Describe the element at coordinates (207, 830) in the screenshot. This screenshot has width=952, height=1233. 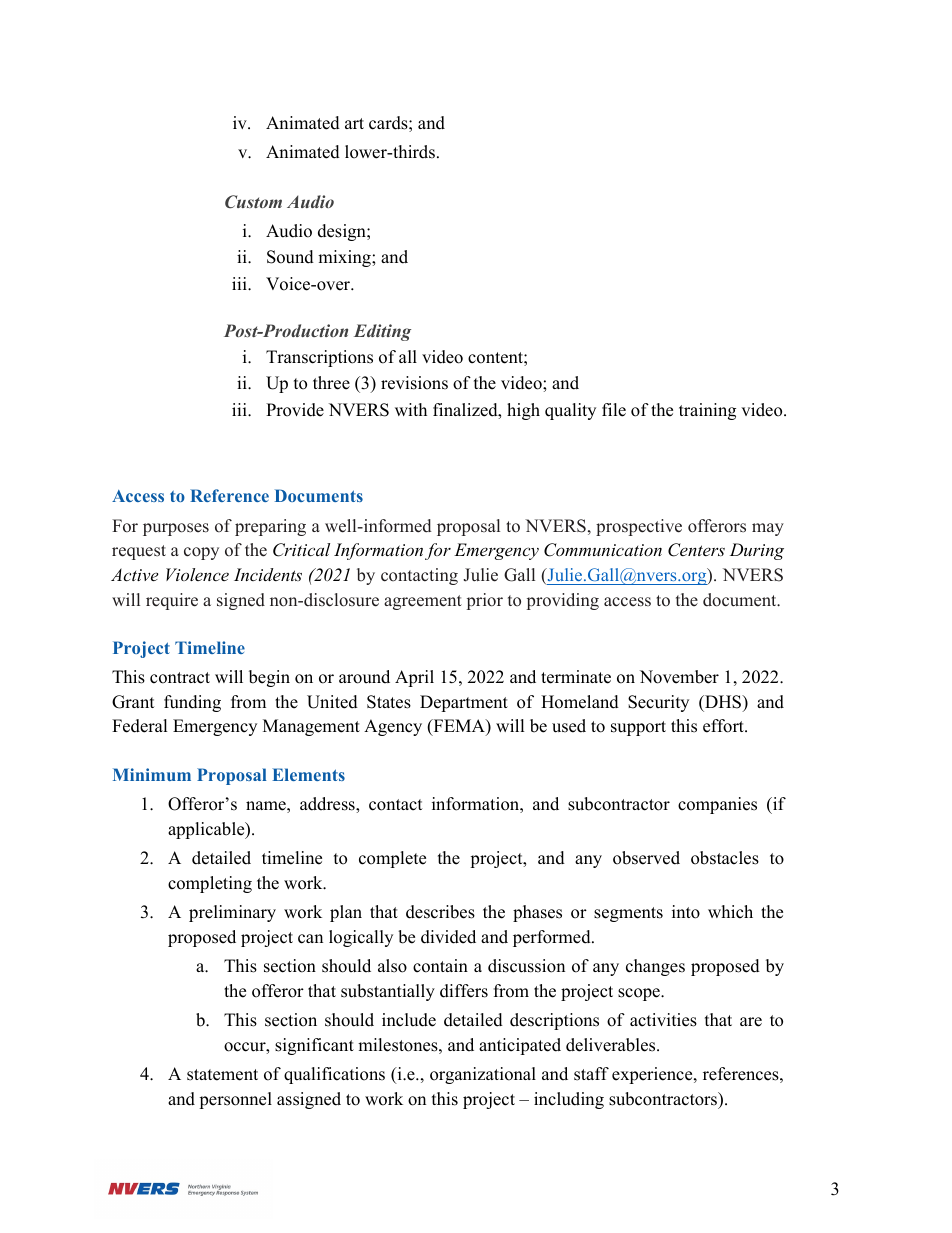
I see `applicable` at that location.
